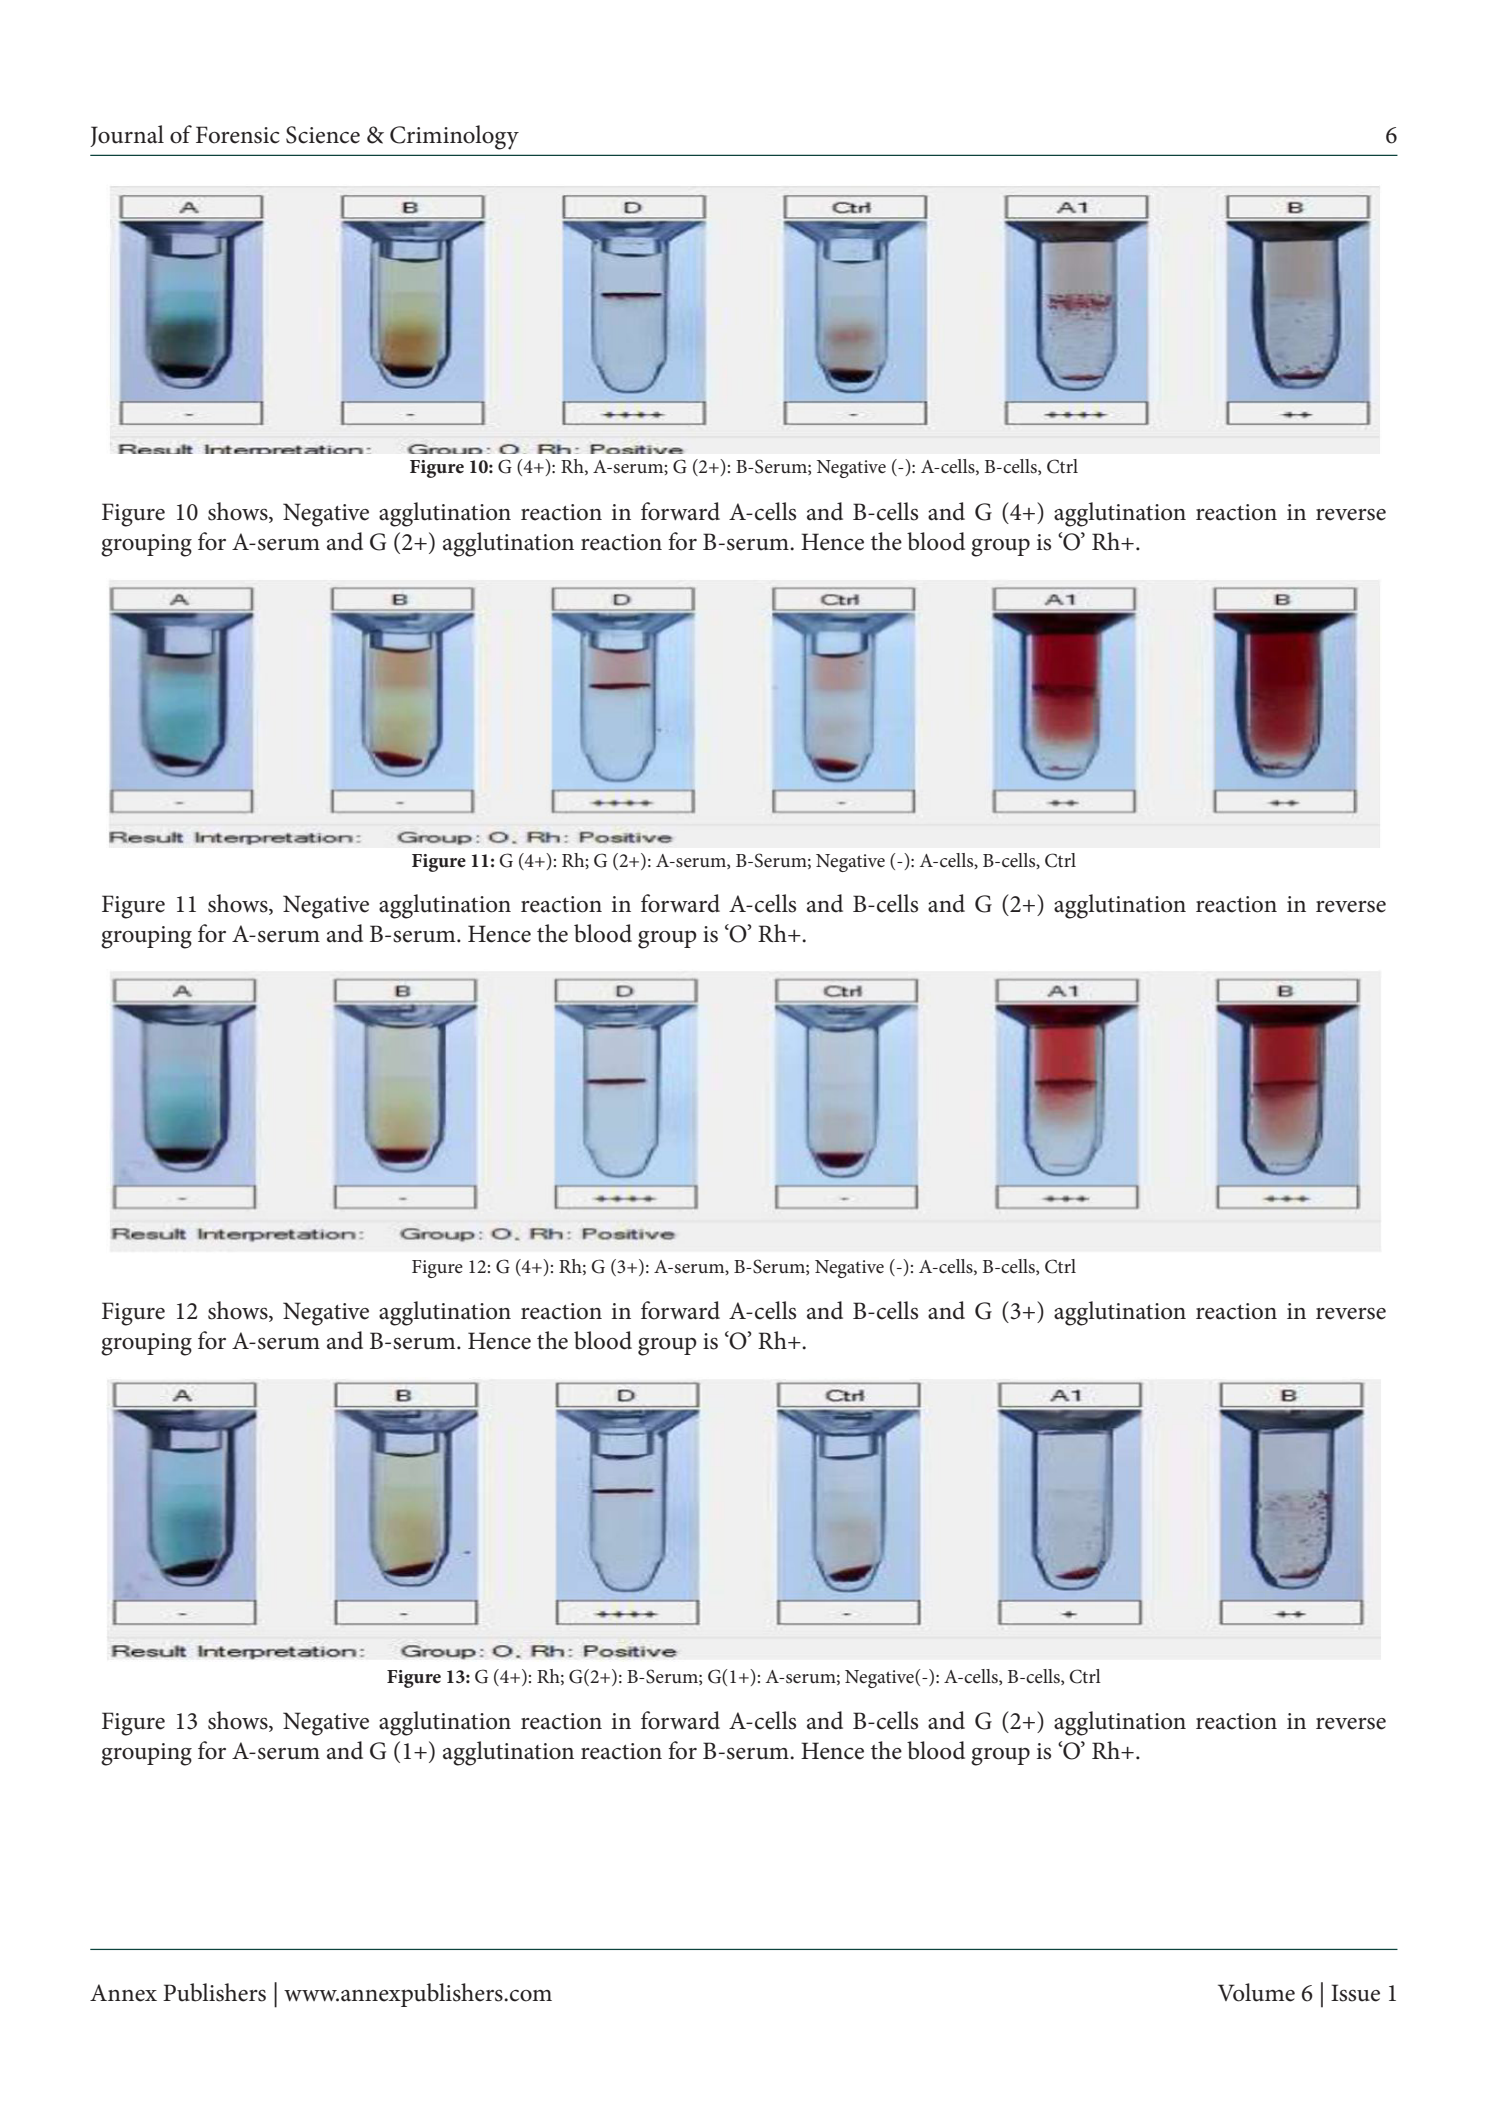 Image resolution: width=1487 pixels, height=2103 pixels. I want to click on Volume, so click(1256, 1992).
